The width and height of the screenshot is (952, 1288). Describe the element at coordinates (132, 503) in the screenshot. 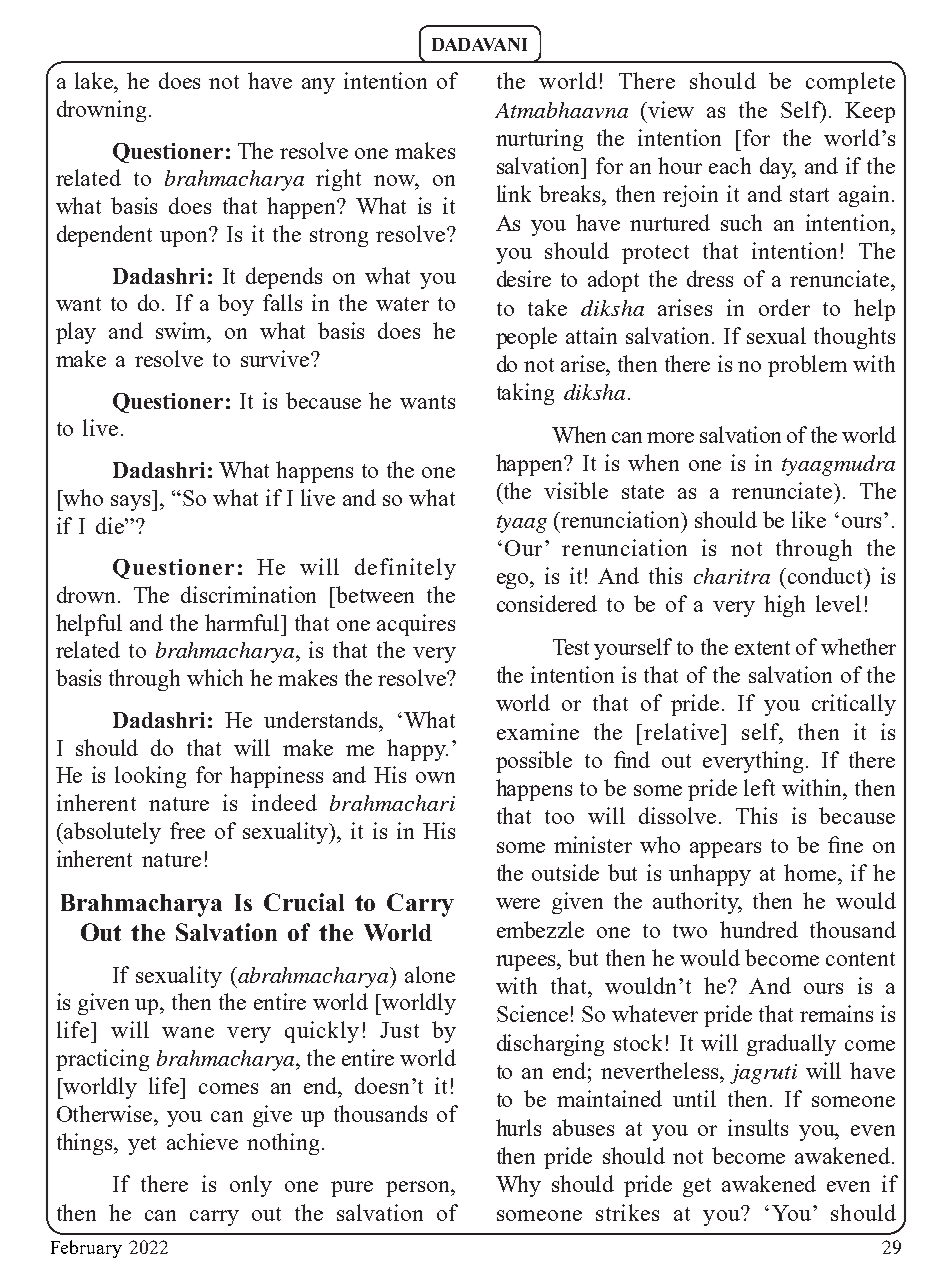

I see `says` at that location.
